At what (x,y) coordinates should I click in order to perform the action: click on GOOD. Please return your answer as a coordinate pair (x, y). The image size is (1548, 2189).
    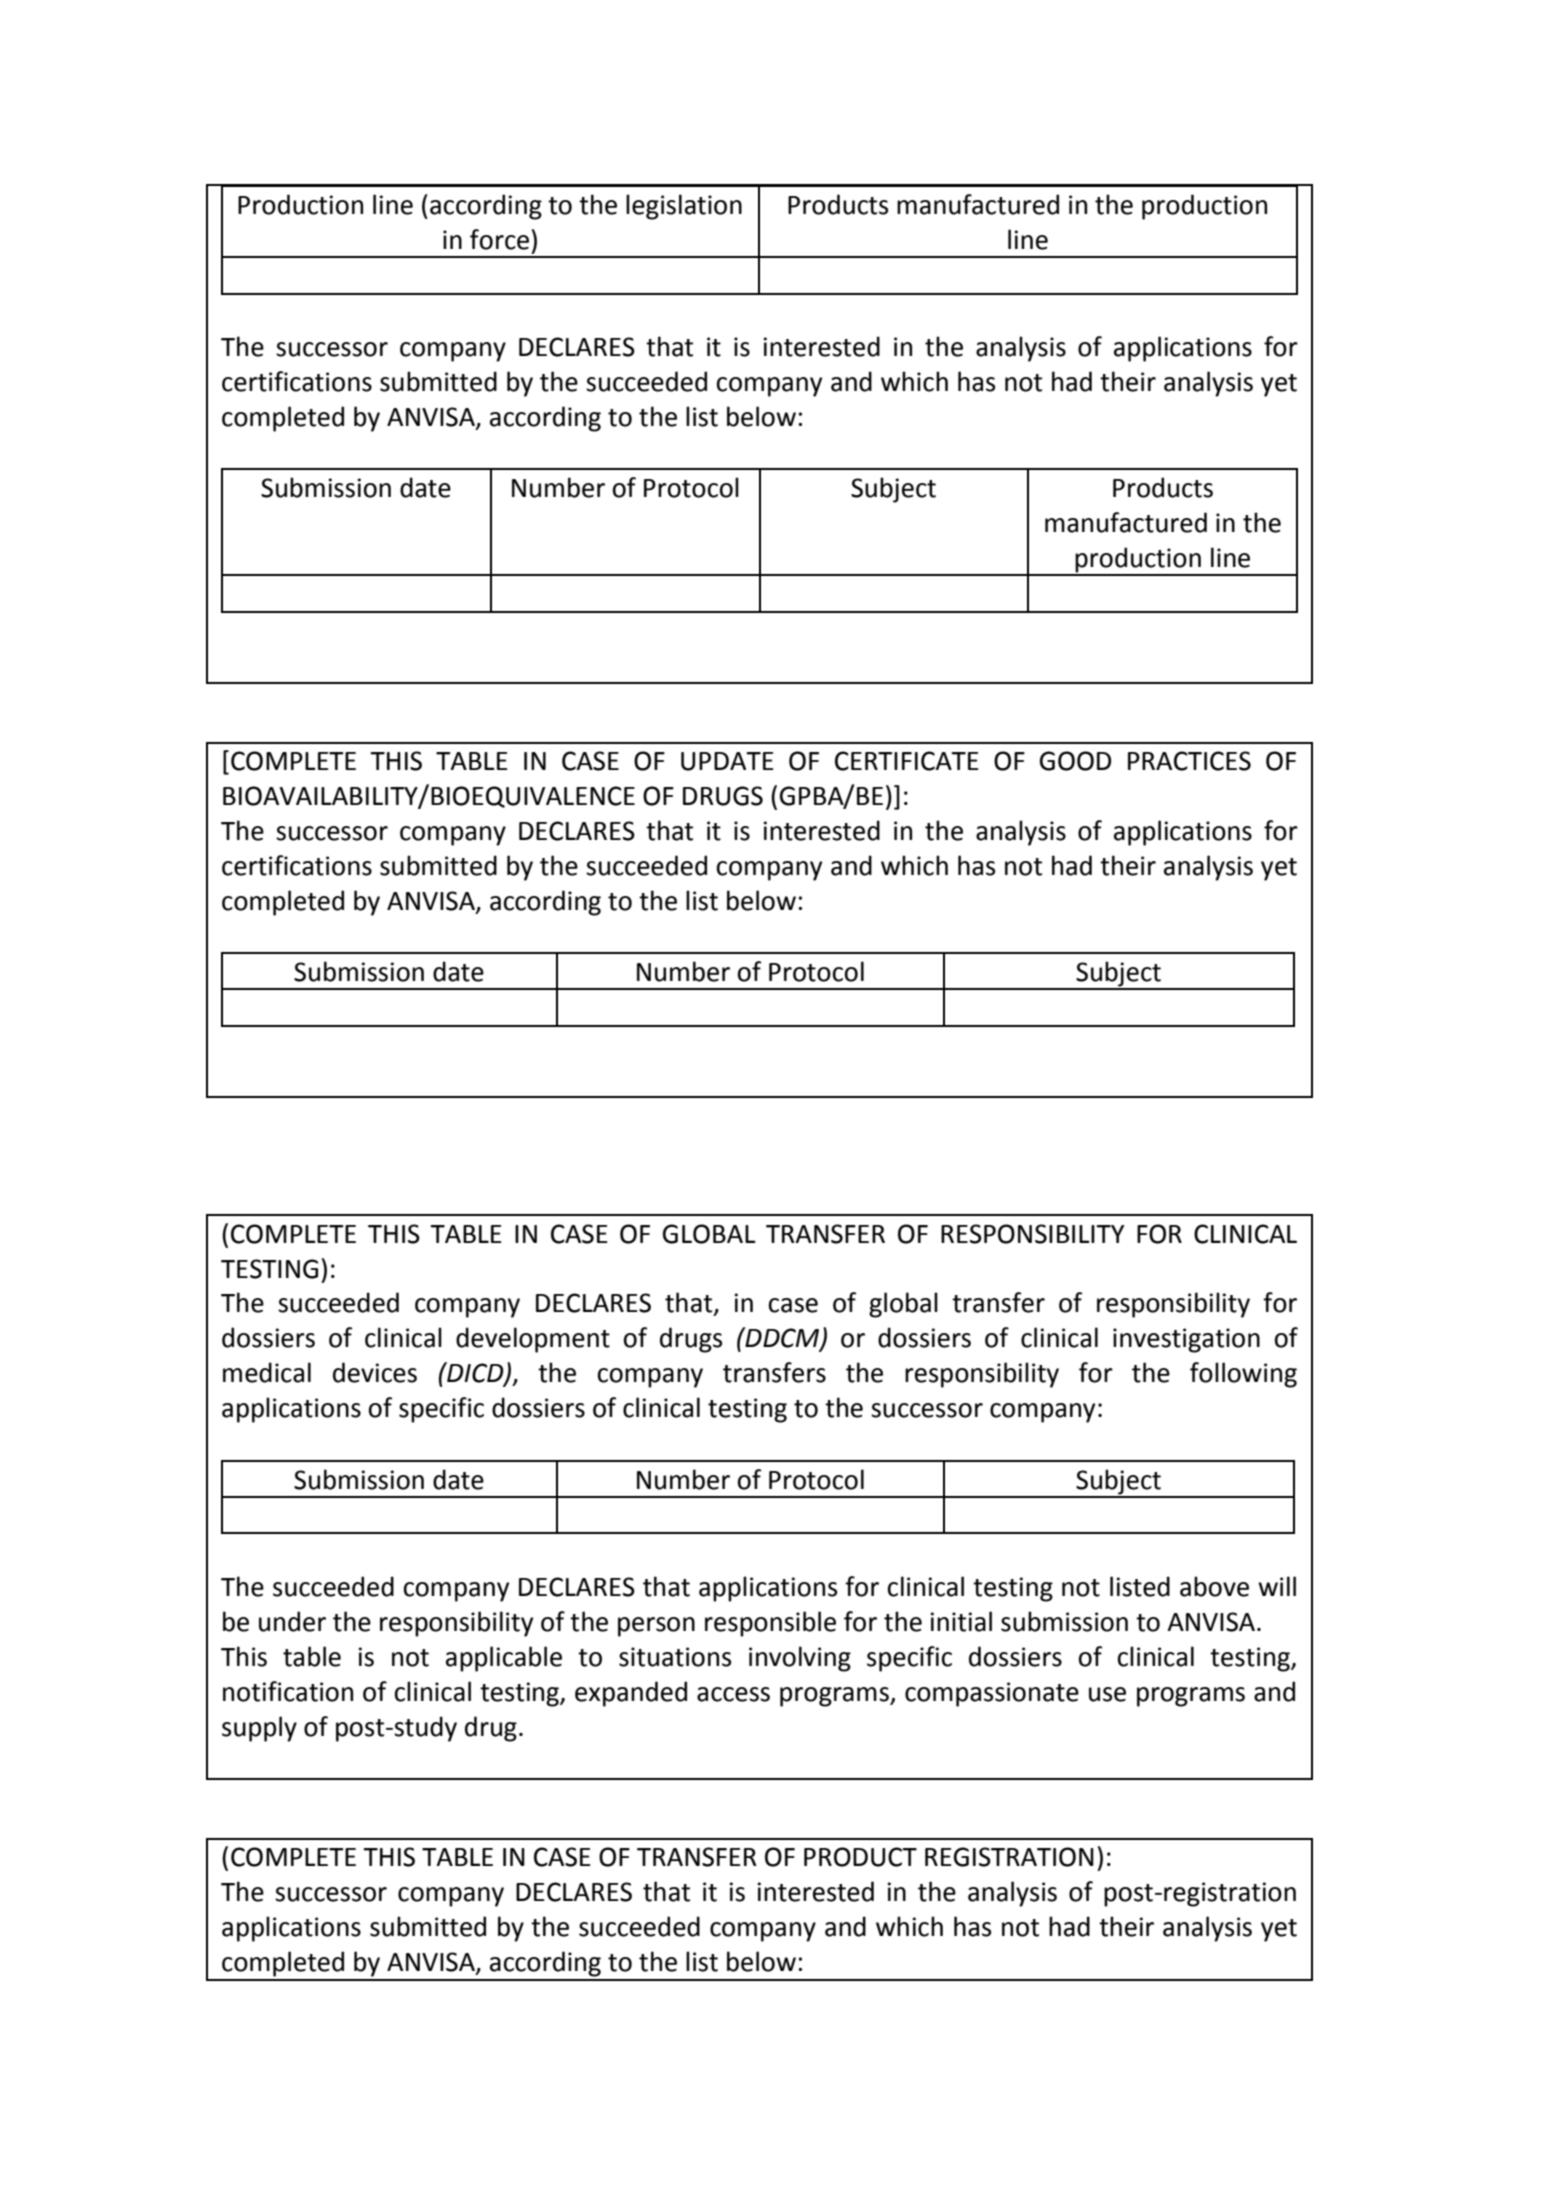
    Looking at the image, I should click on (1075, 761).
